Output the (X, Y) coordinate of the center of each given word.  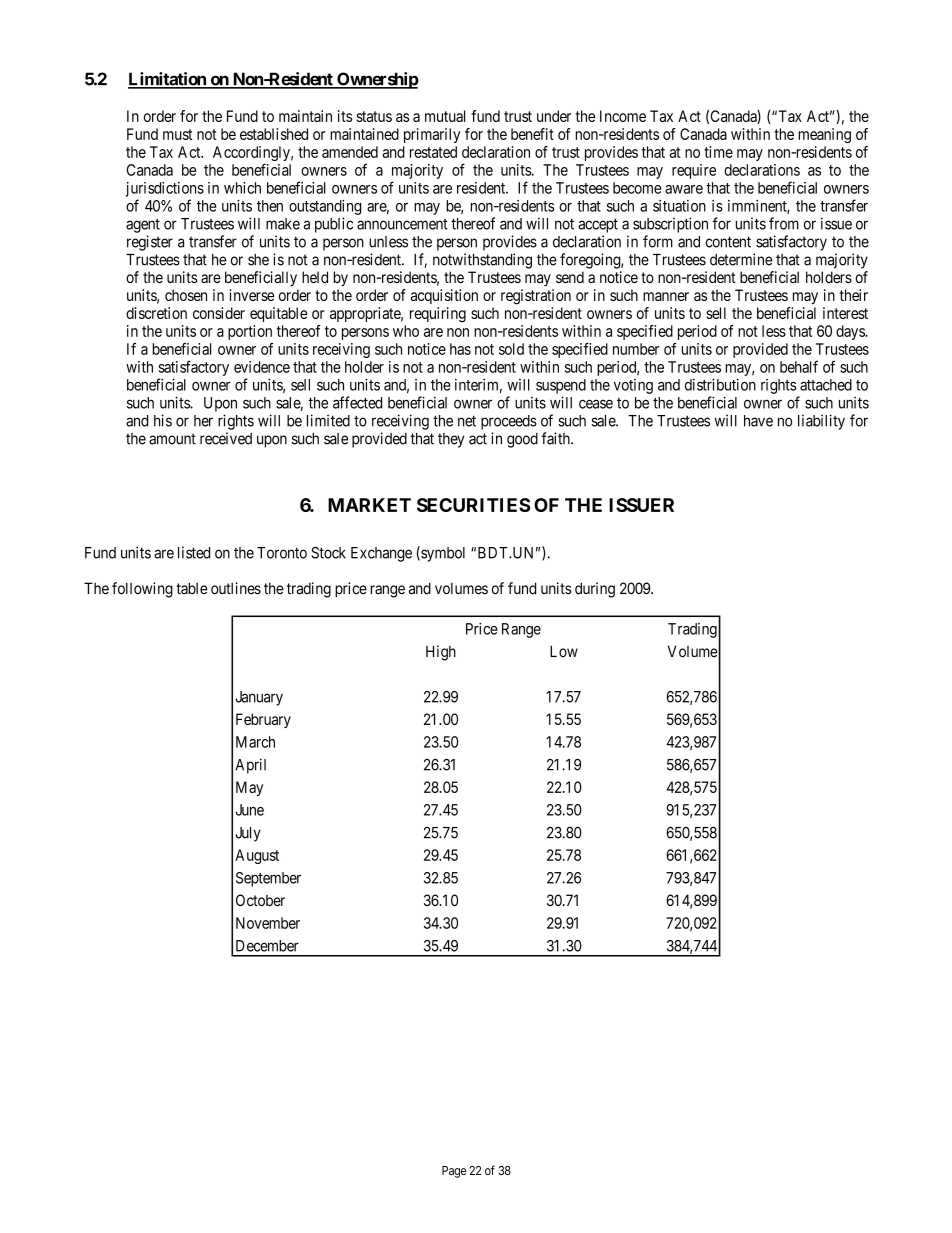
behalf (799, 366)
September (268, 879)
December (267, 946)
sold (511, 349)
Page (454, 1172)
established (274, 134)
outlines (236, 588)
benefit (532, 134)
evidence (262, 367)
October (260, 900)
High (441, 653)
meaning (825, 135)
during (595, 590)
